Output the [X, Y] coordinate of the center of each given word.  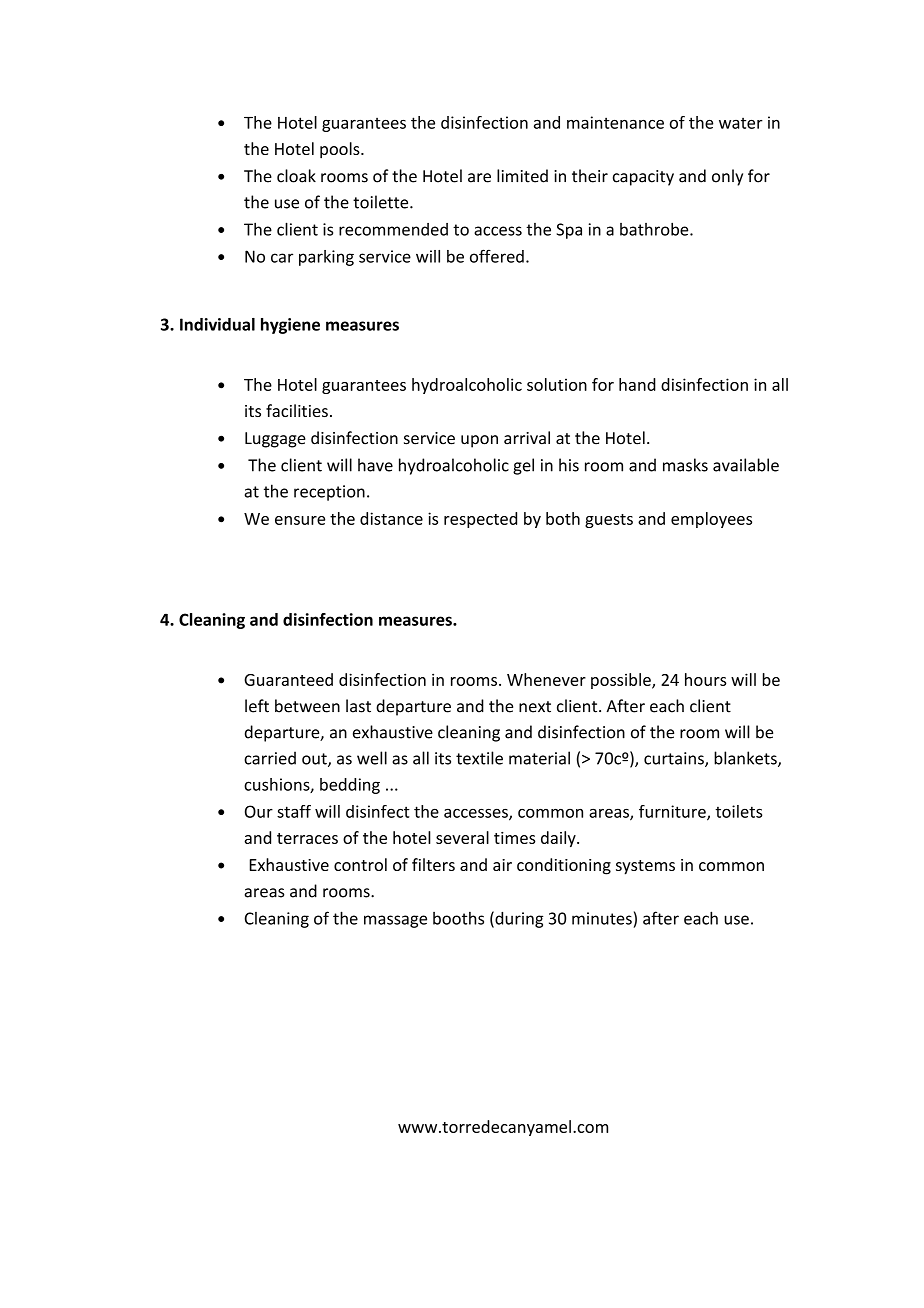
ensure [300, 520]
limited [522, 176]
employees [711, 520]
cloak [296, 176]
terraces [307, 838]
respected [480, 520]
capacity [643, 178]
